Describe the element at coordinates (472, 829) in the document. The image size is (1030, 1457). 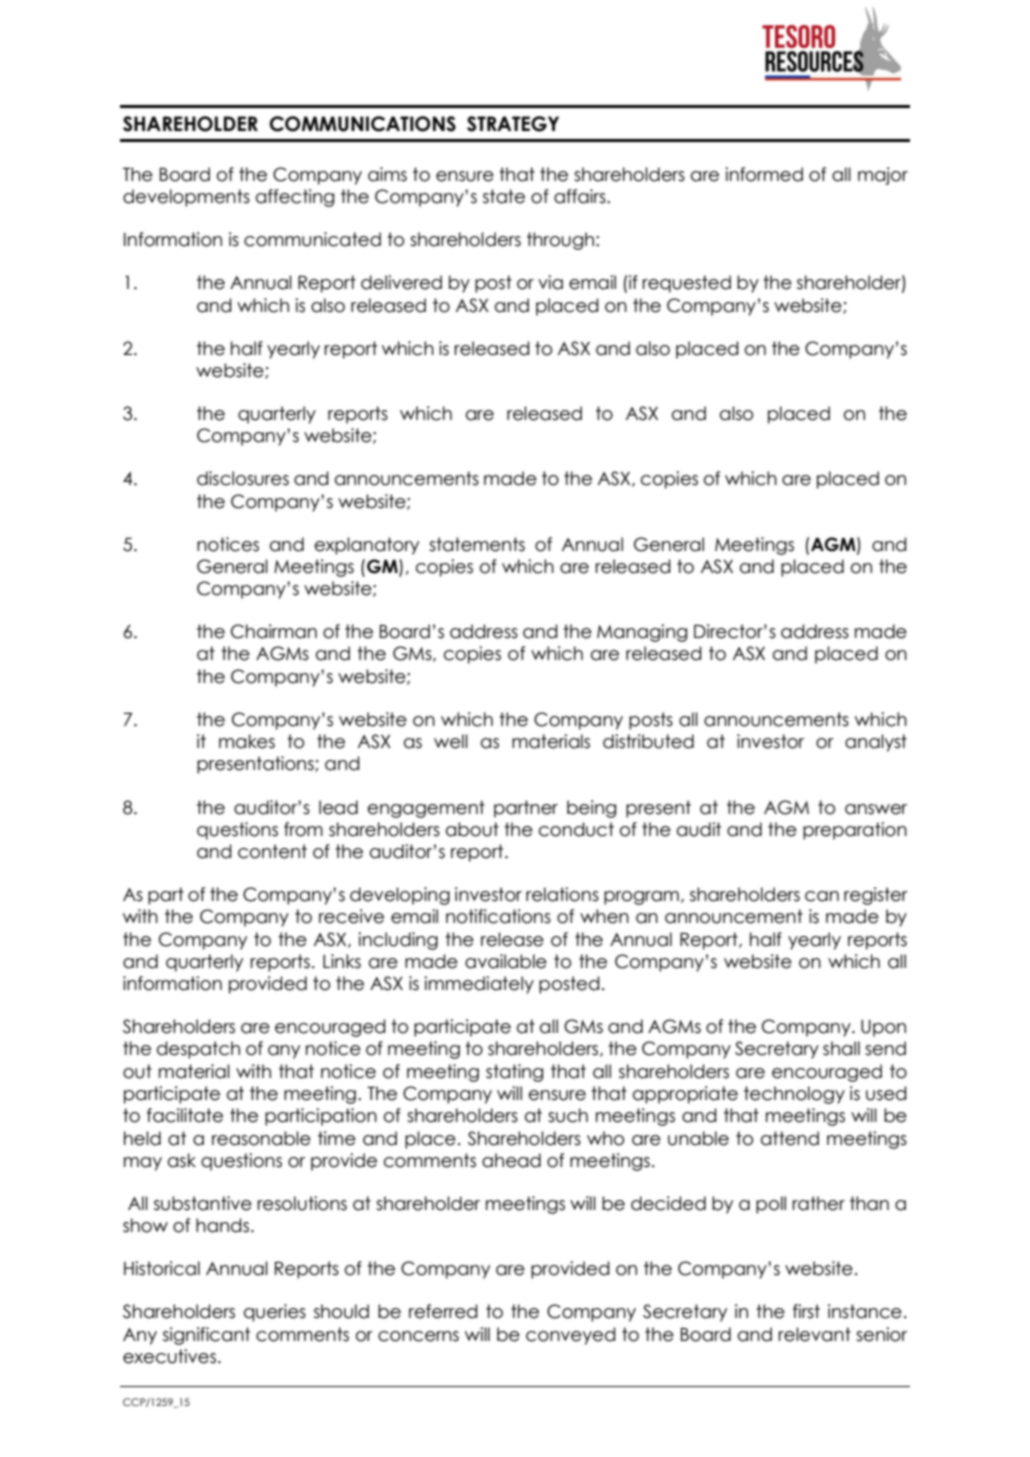
I see `about` at that location.
